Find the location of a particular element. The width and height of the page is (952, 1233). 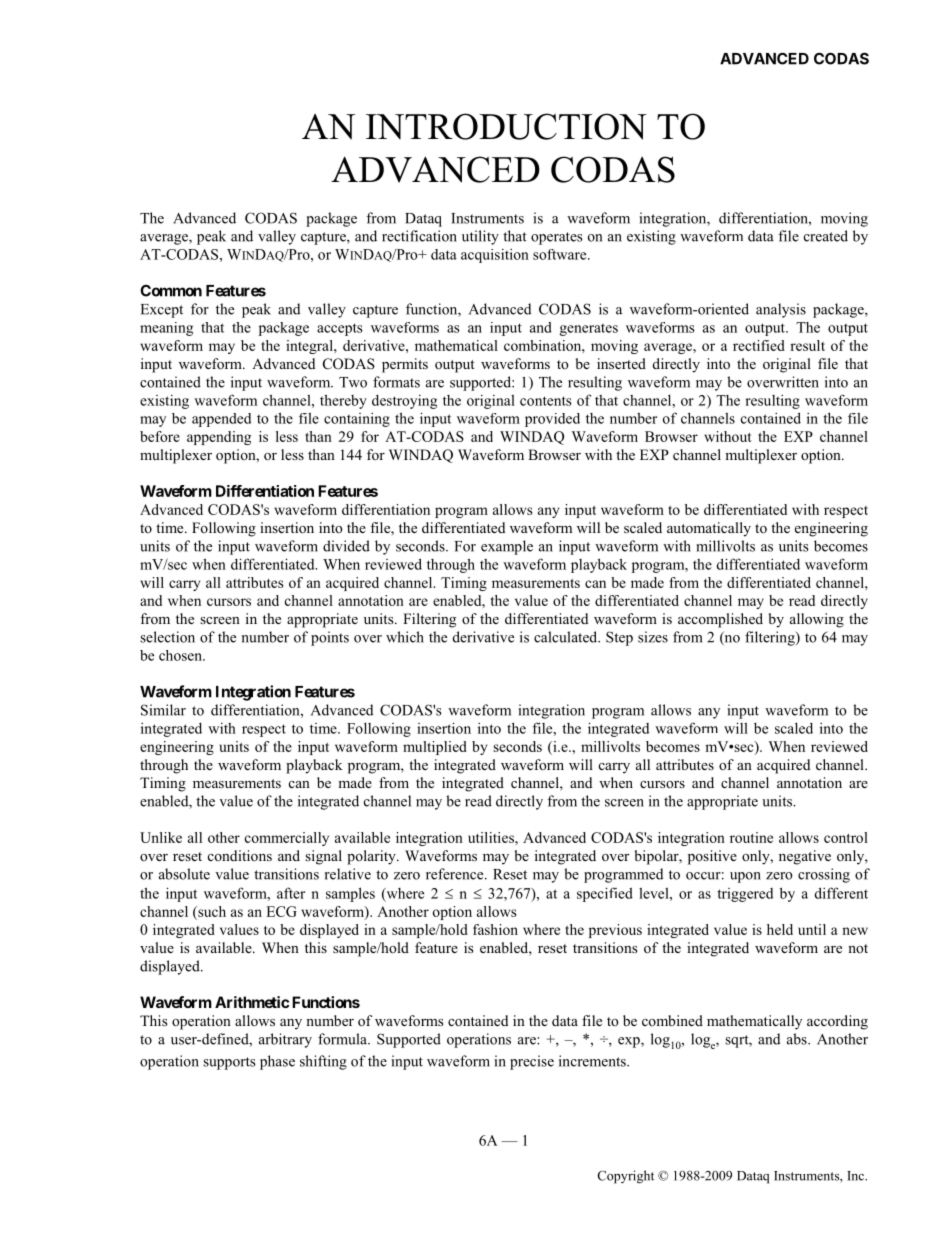

example is located at coordinates (507, 547).
